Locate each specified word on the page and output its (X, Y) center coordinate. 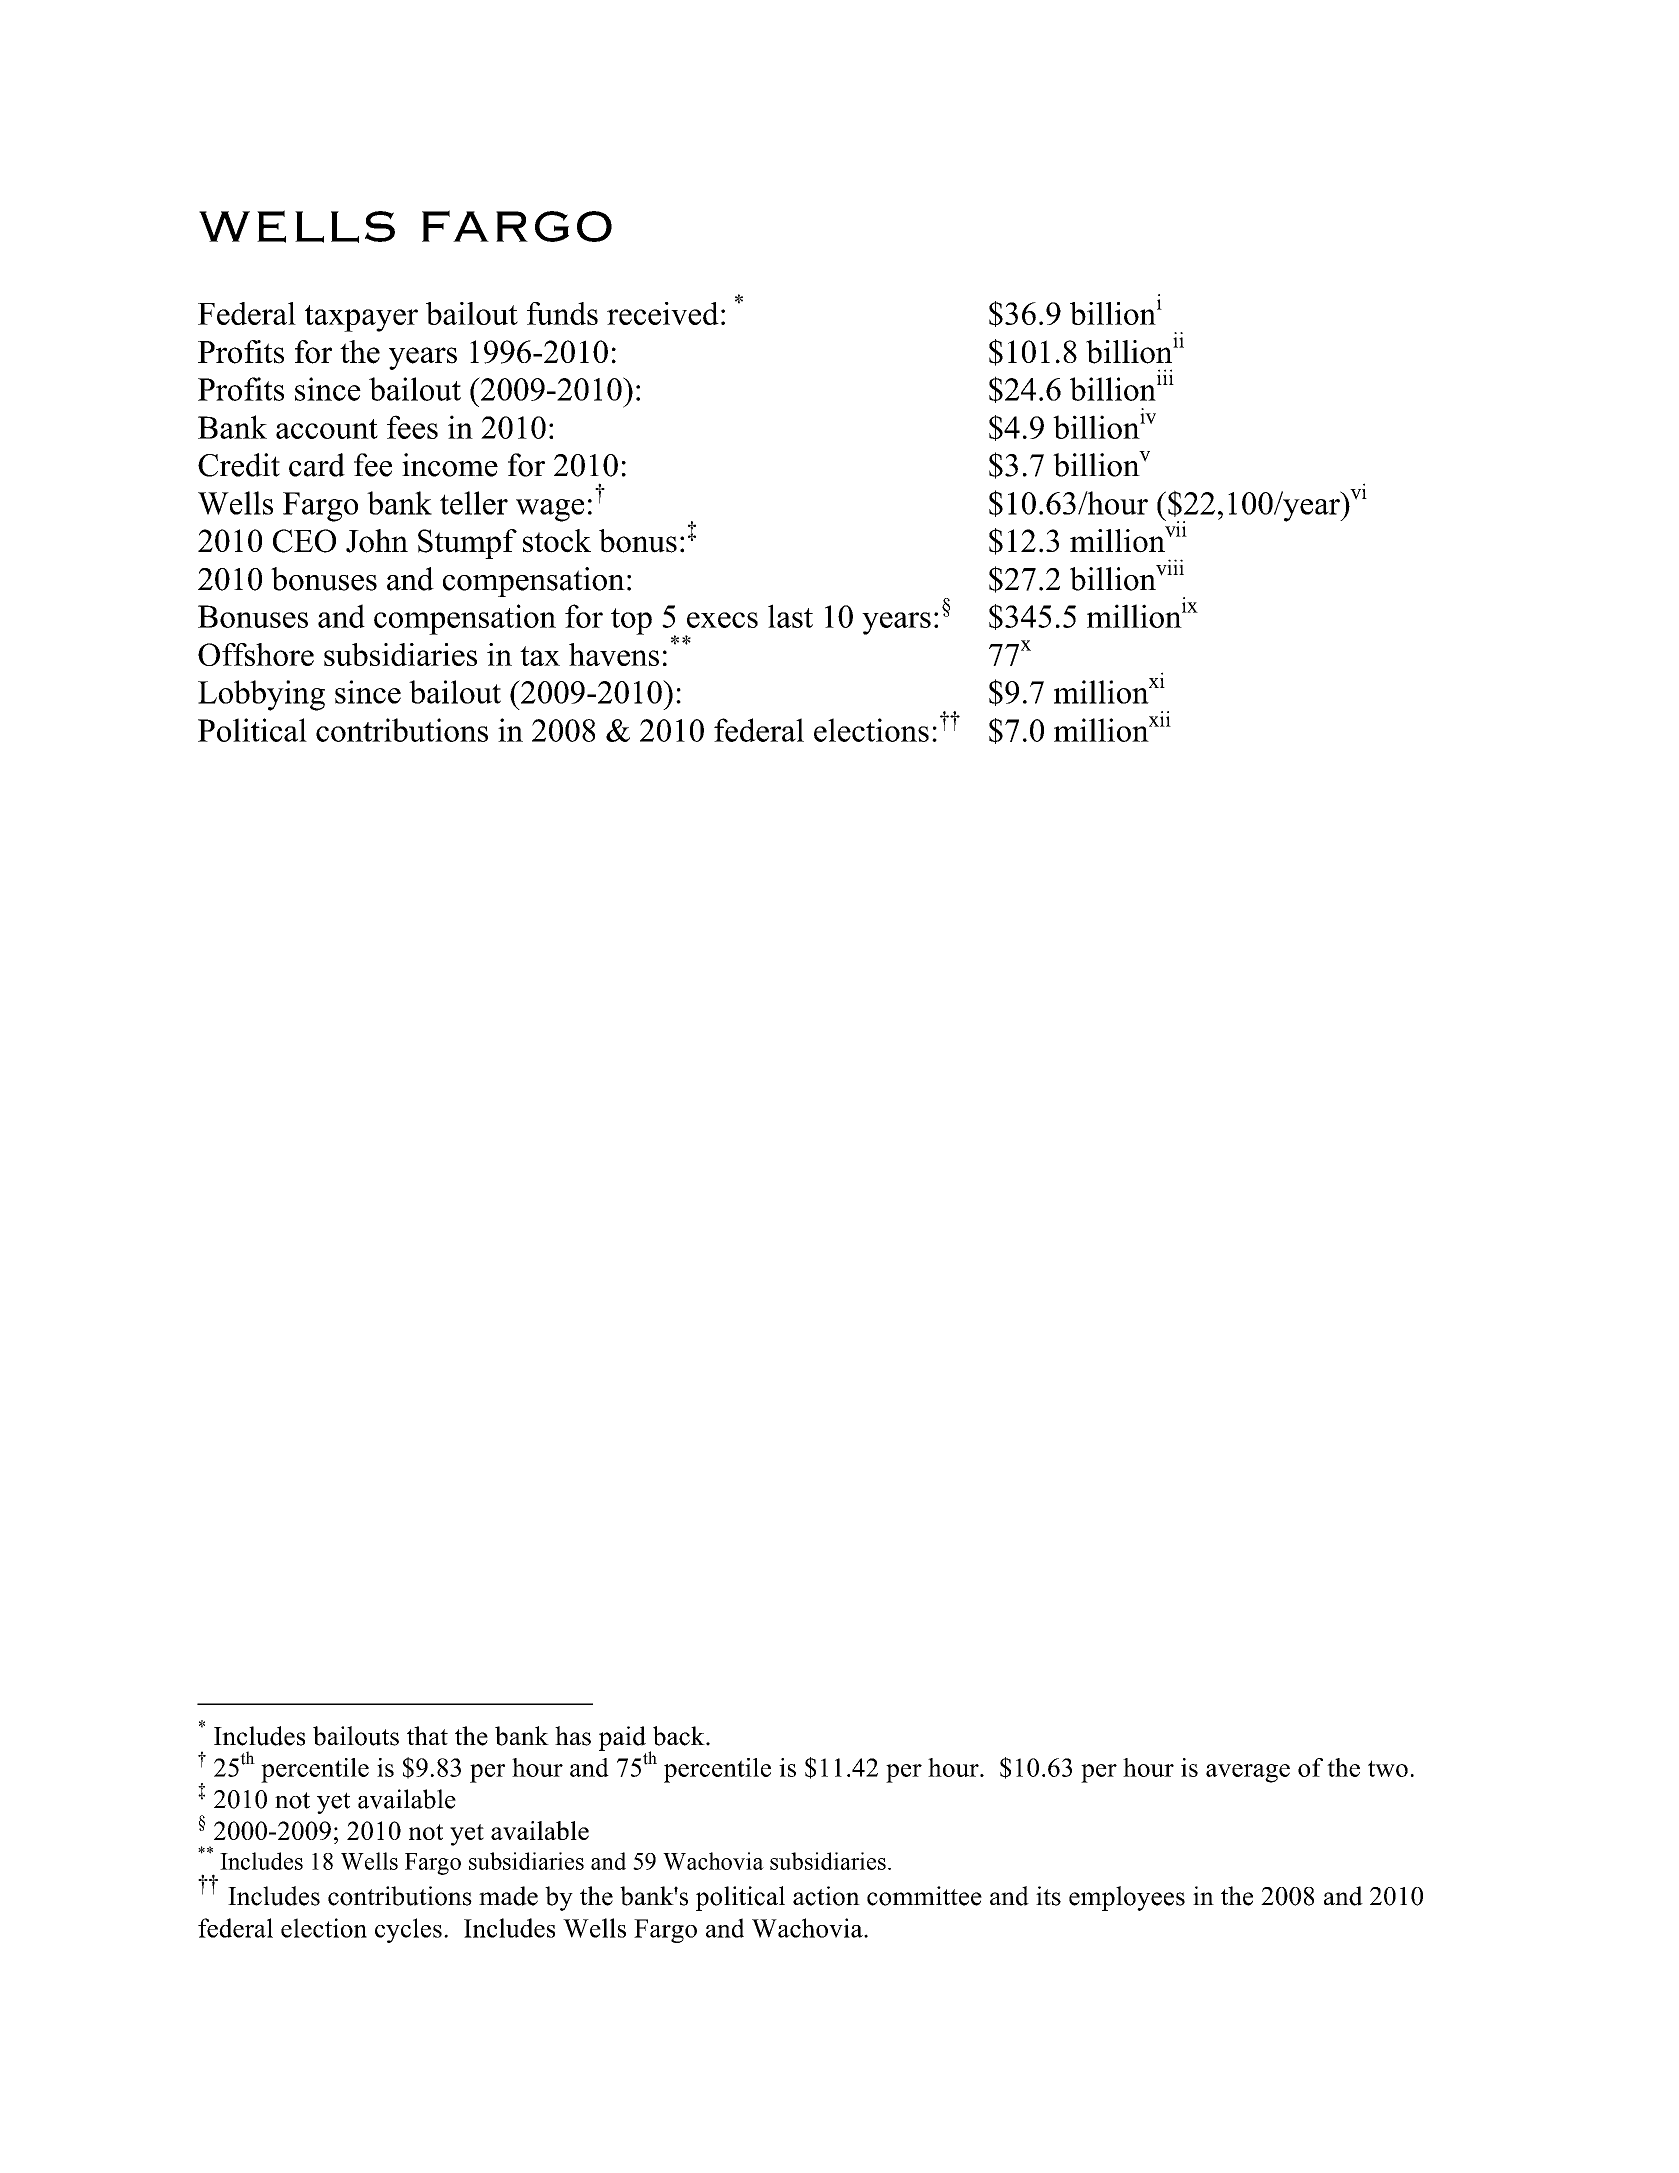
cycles (408, 1930)
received (663, 313)
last (790, 616)
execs (722, 620)
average (1248, 1773)
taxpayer (361, 318)
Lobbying (261, 695)
